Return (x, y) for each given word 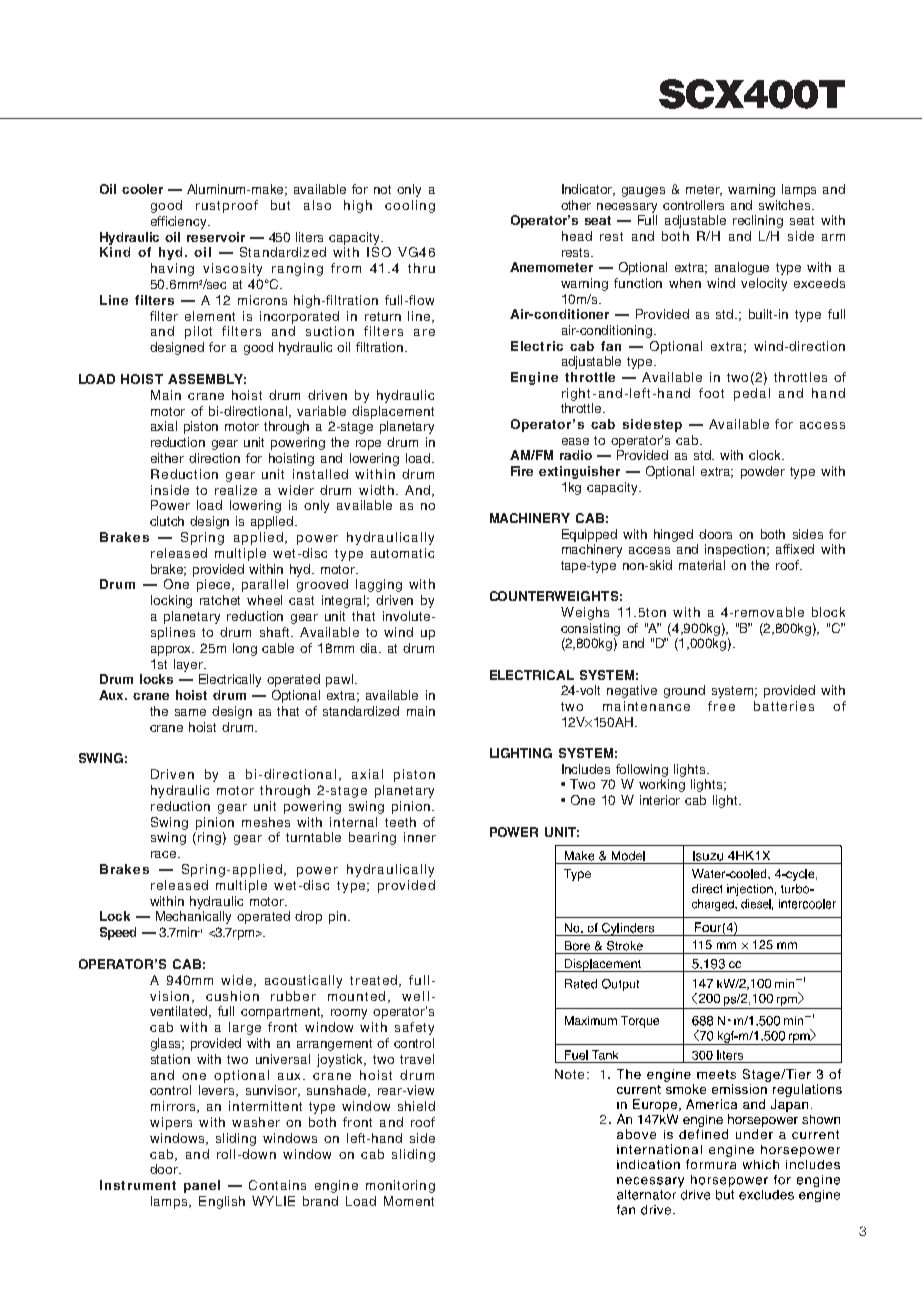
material (702, 565)
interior (660, 800)
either (167, 458)
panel (202, 1186)
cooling (410, 206)
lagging (379, 585)
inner (420, 837)
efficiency (180, 222)
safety (414, 1028)
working (662, 785)
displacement (393, 412)
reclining (758, 221)
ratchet (220, 600)
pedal (752, 394)
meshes (266, 822)
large (245, 1028)
